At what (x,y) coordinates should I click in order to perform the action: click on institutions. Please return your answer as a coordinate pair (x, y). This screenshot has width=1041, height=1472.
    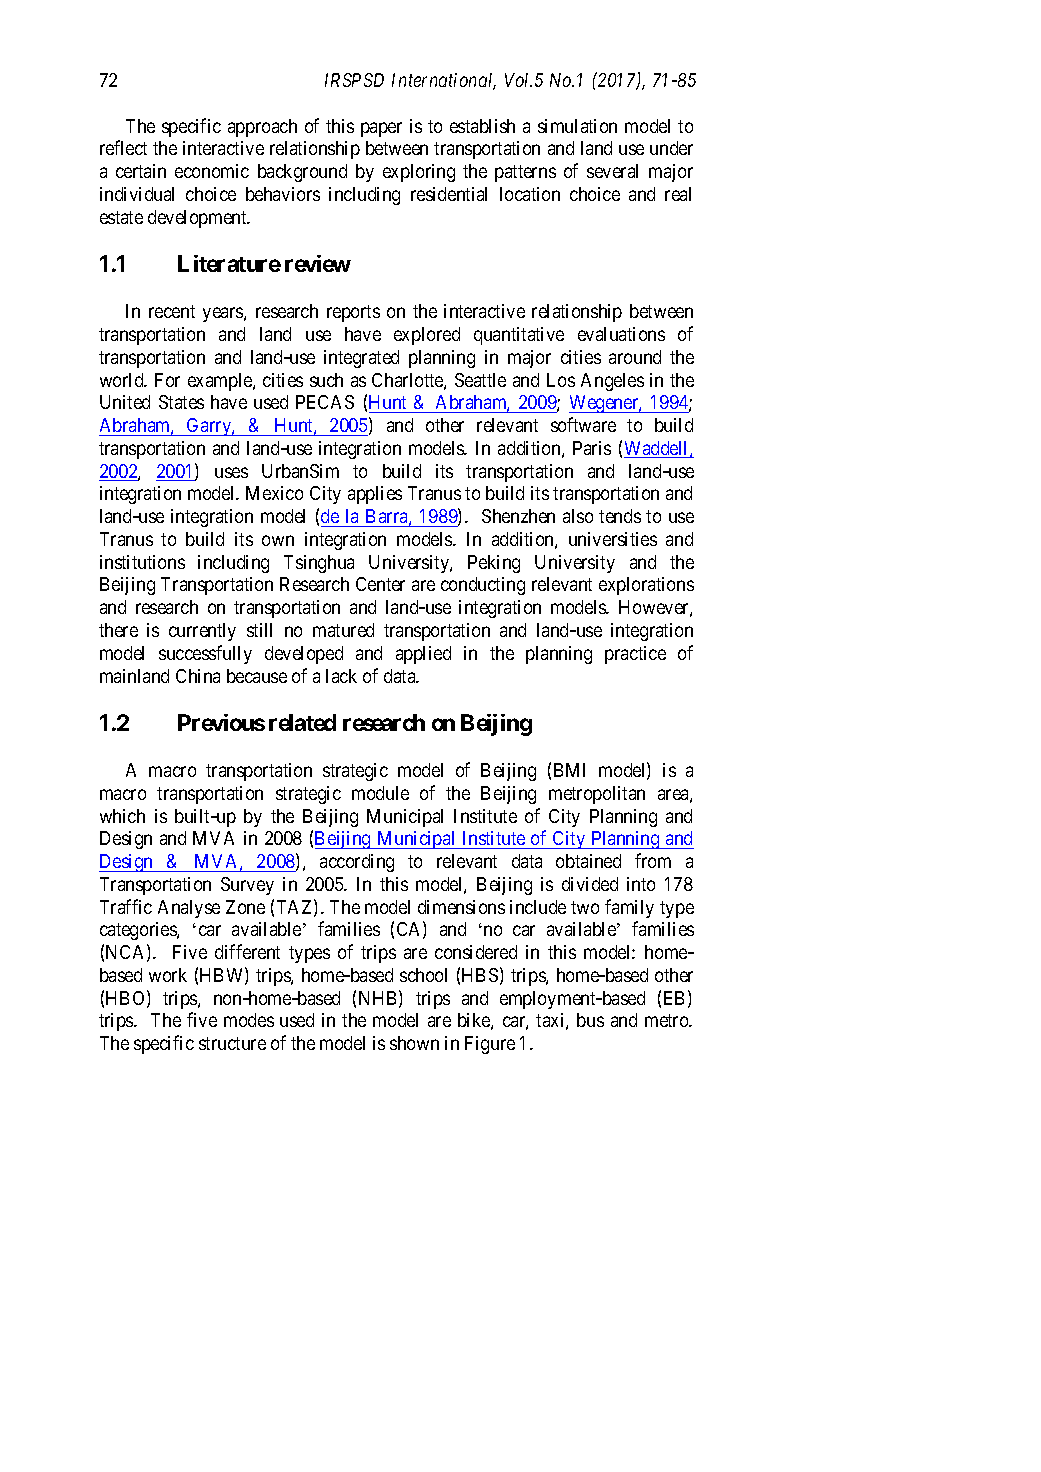
    Looking at the image, I should click on (142, 562).
